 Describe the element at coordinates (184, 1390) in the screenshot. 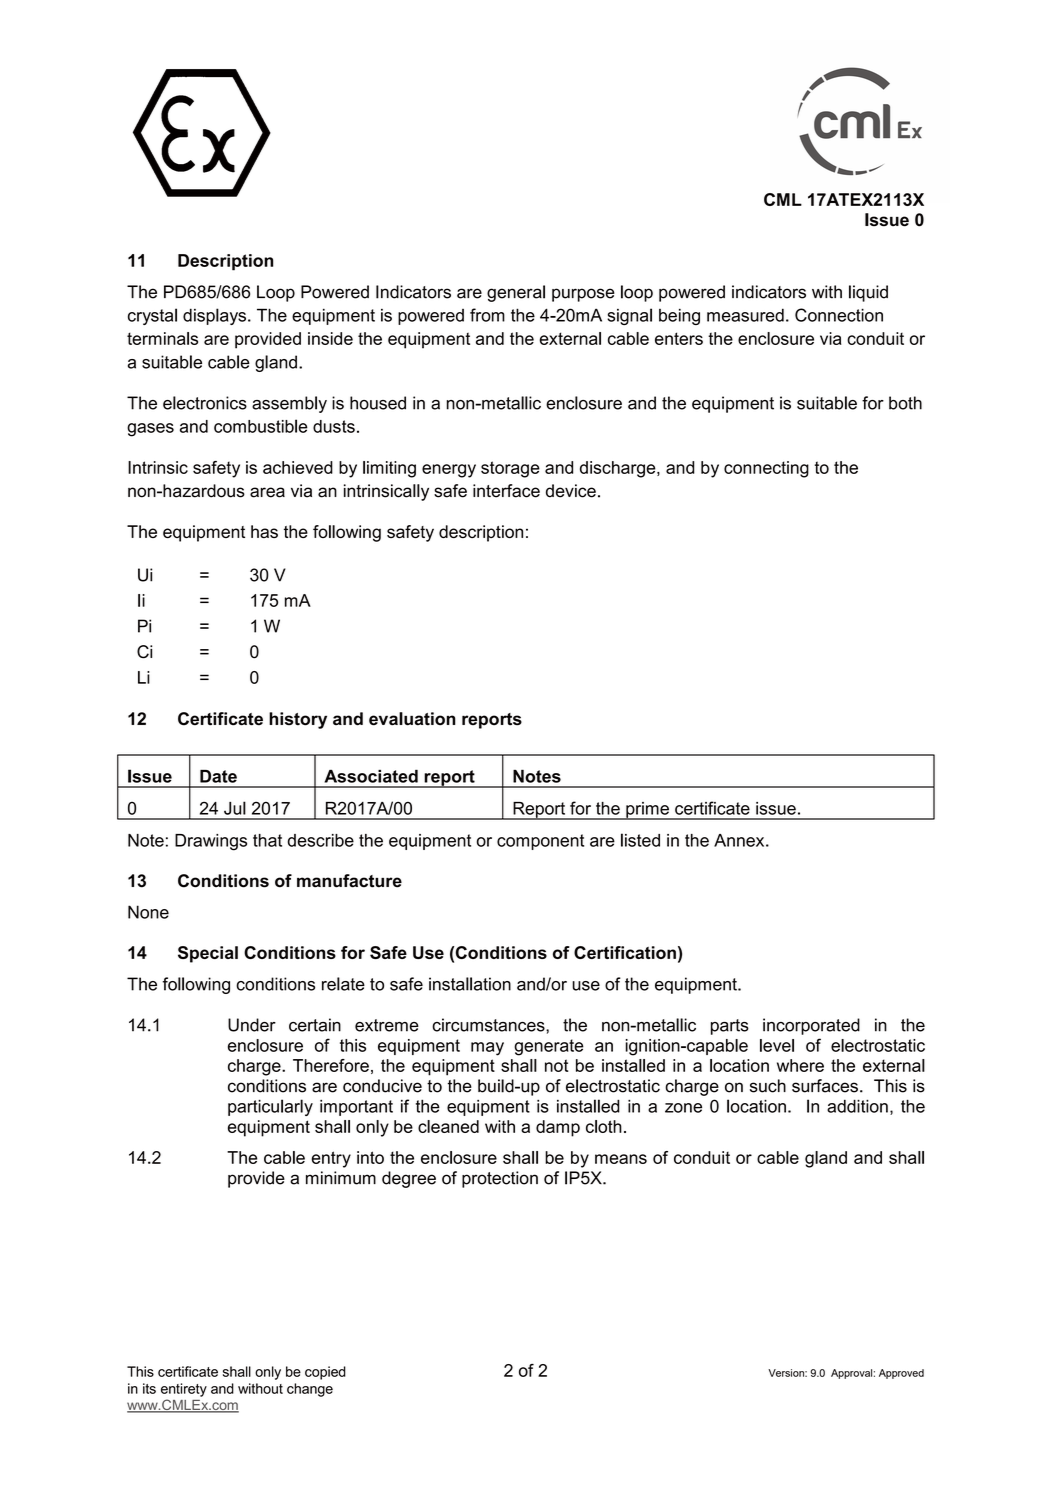

I see `entirety` at that location.
